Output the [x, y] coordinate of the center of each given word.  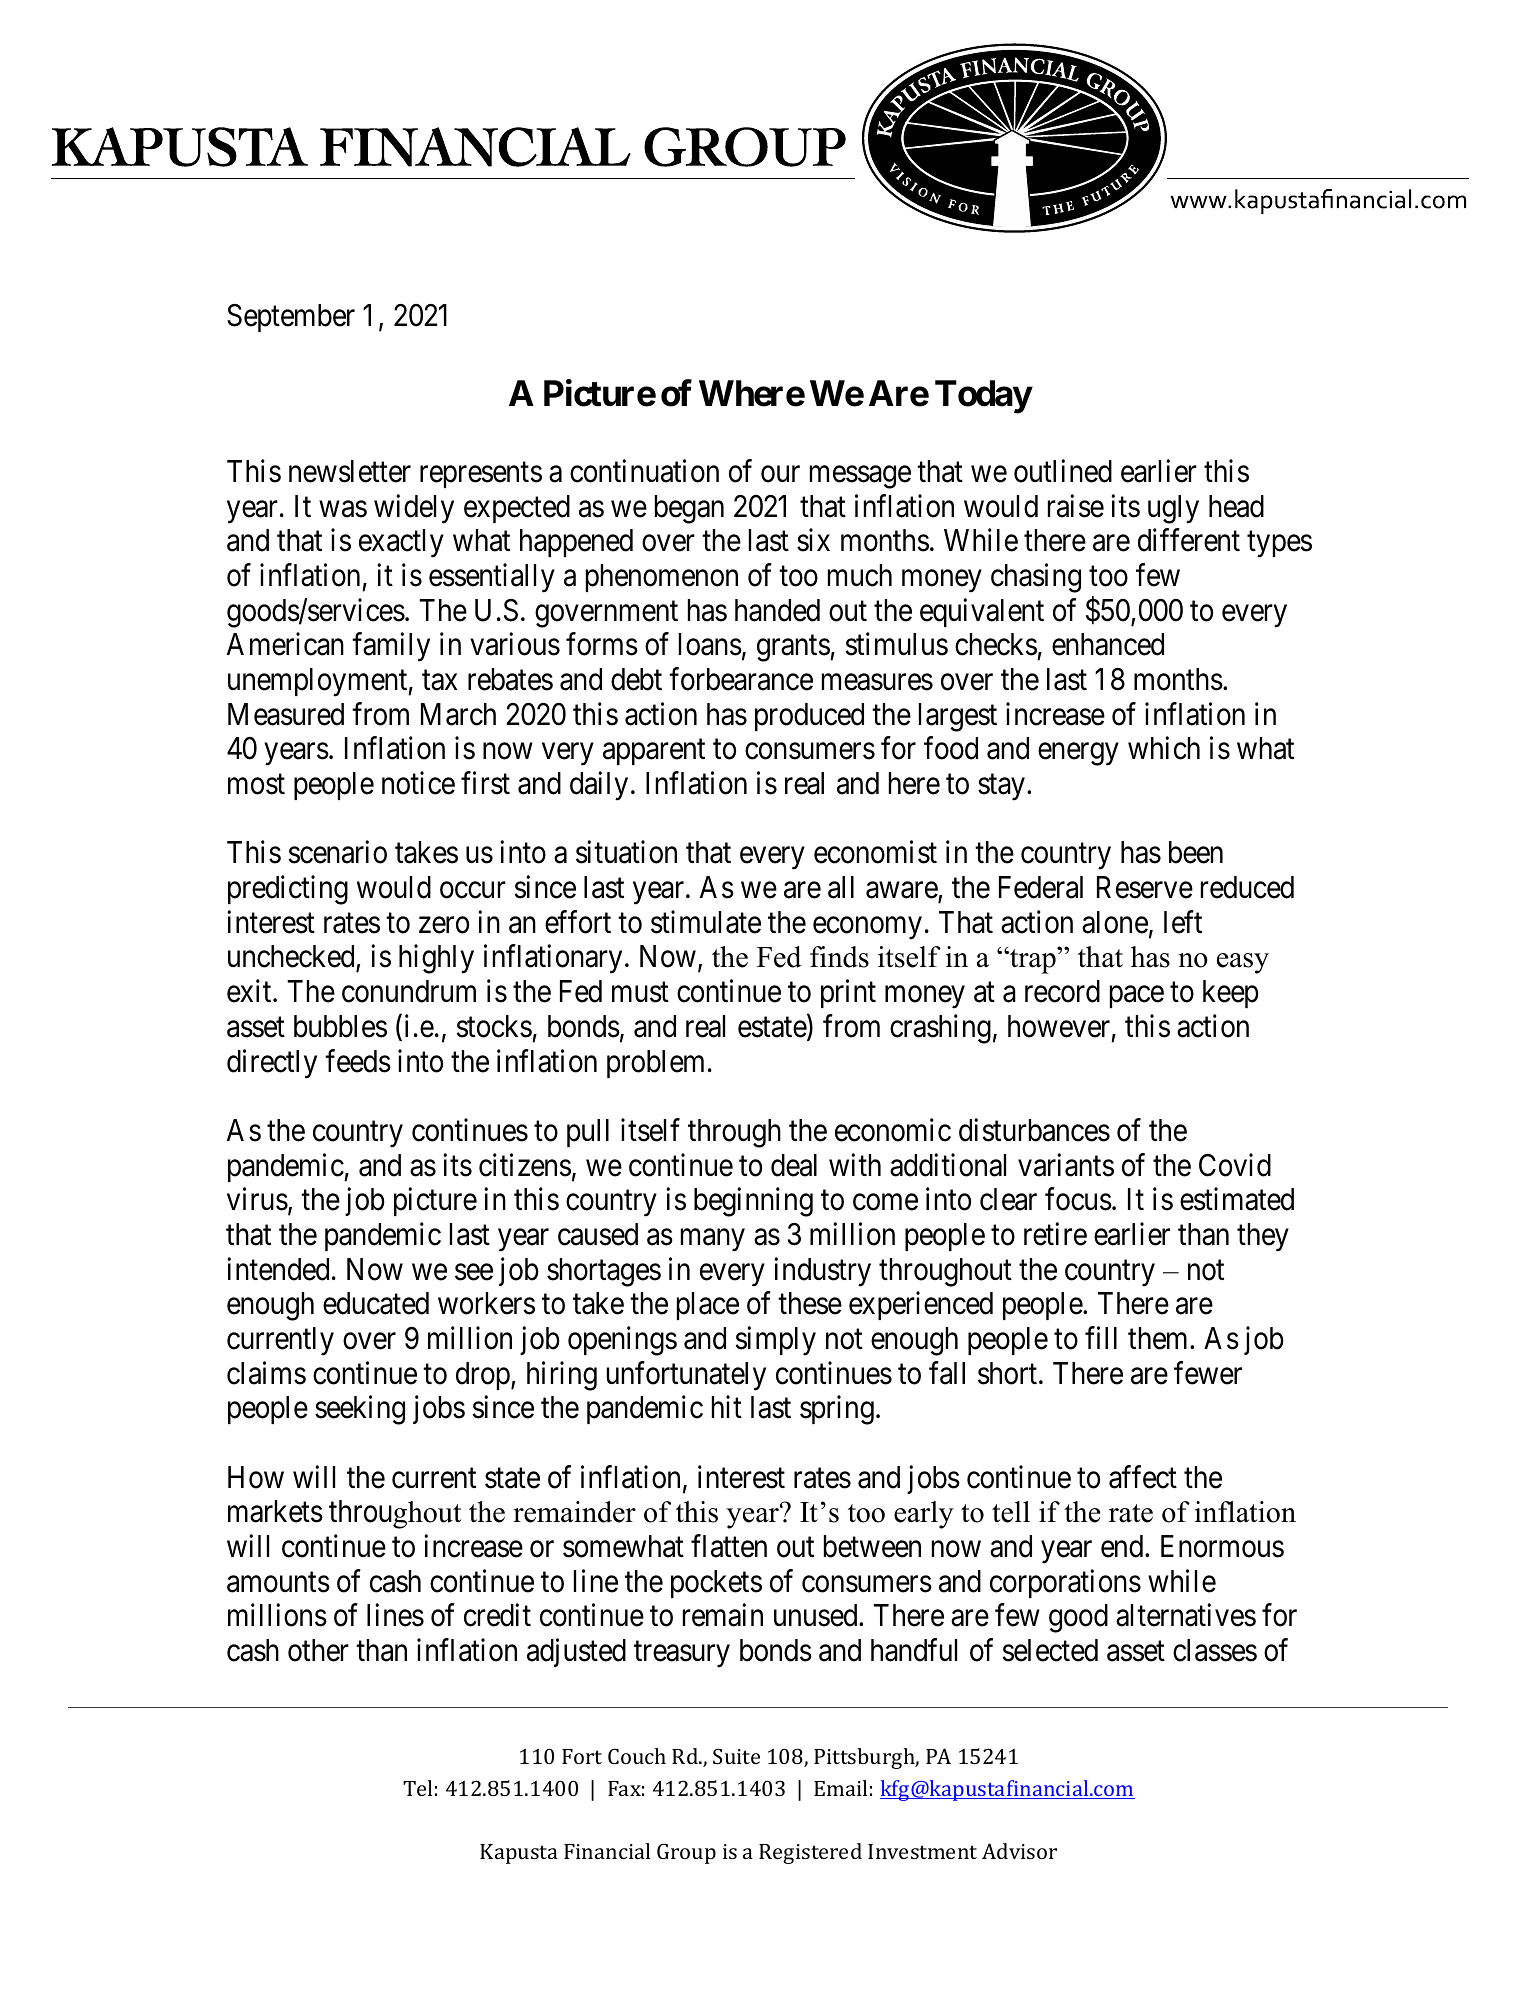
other [318, 1650]
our [780, 474]
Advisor [1019, 1851]
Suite [736, 1756]
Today [983, 397]
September [291, 318]
